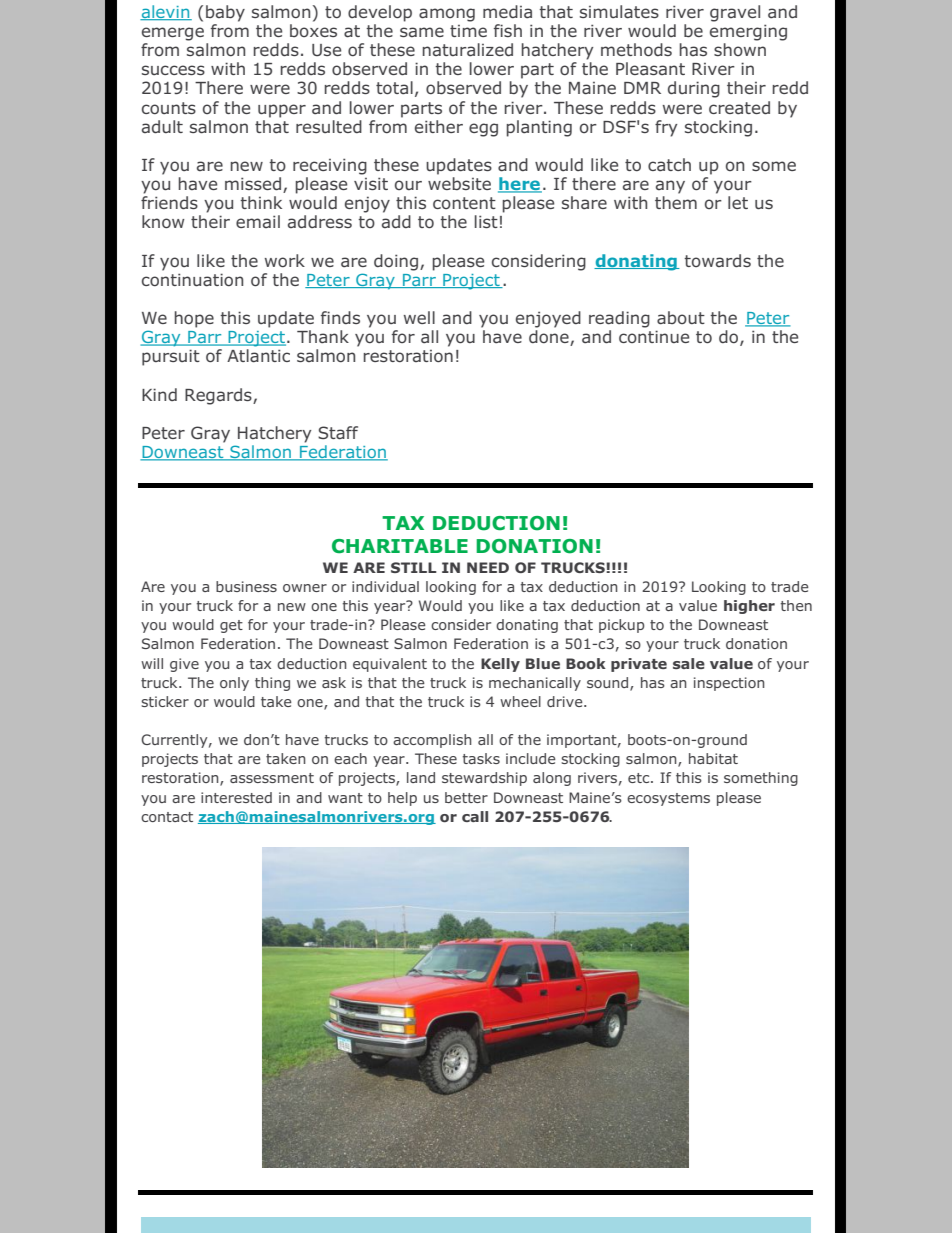  What do you see at coordinates (740, 49) in the image?
I see `shown` at bounding box center [740, 49].
